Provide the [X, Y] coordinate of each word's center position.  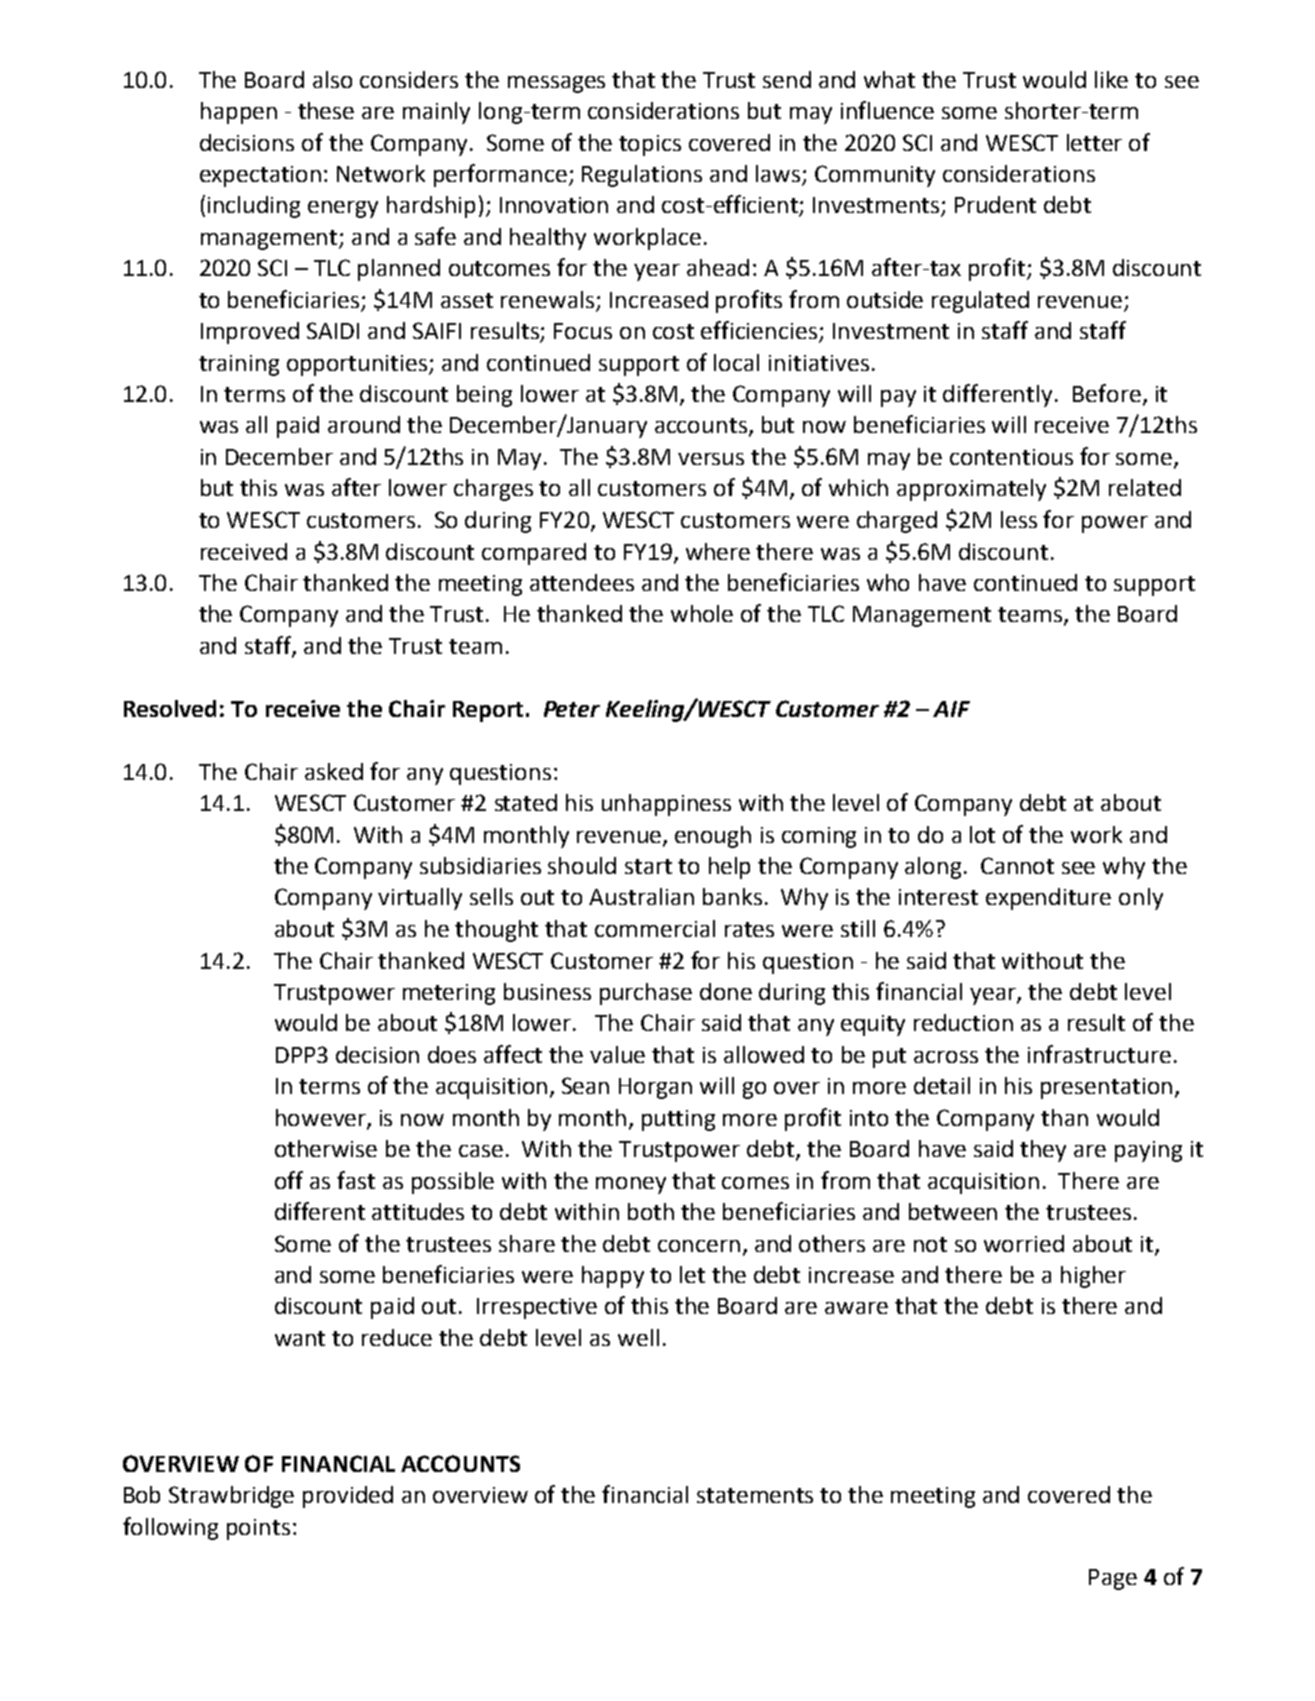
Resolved [170, 708]
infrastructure [1099, 1054]
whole [702, 613]
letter [1094, 142]
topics [650, 145]
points [258, 1529]
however [322, 1118]
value [617, 1054]
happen [239, 113]
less [1019, 519]
